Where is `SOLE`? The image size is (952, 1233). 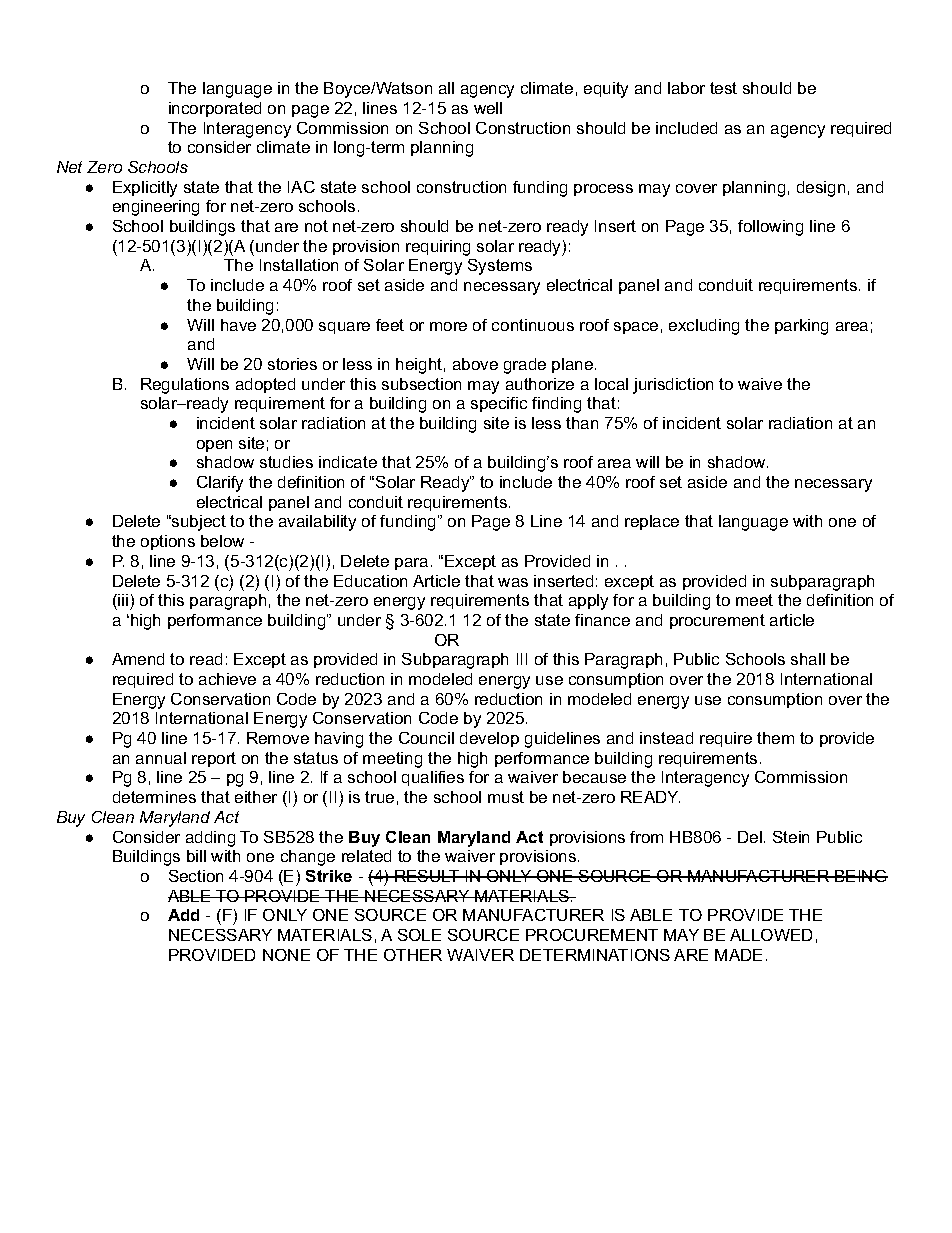 SOLE is located at coordinates (419, 935).
